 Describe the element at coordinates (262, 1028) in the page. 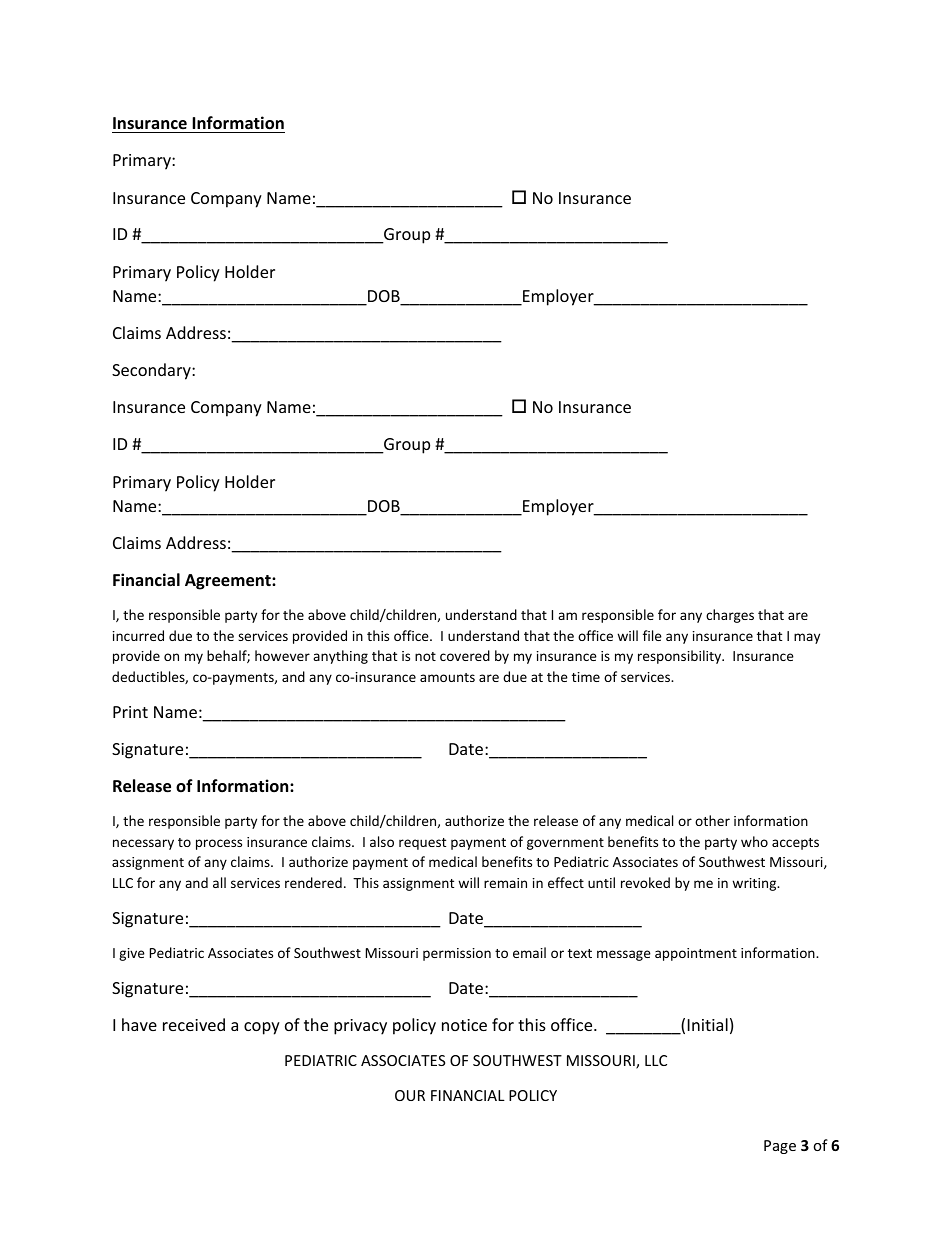

I see `copy` at that location.
